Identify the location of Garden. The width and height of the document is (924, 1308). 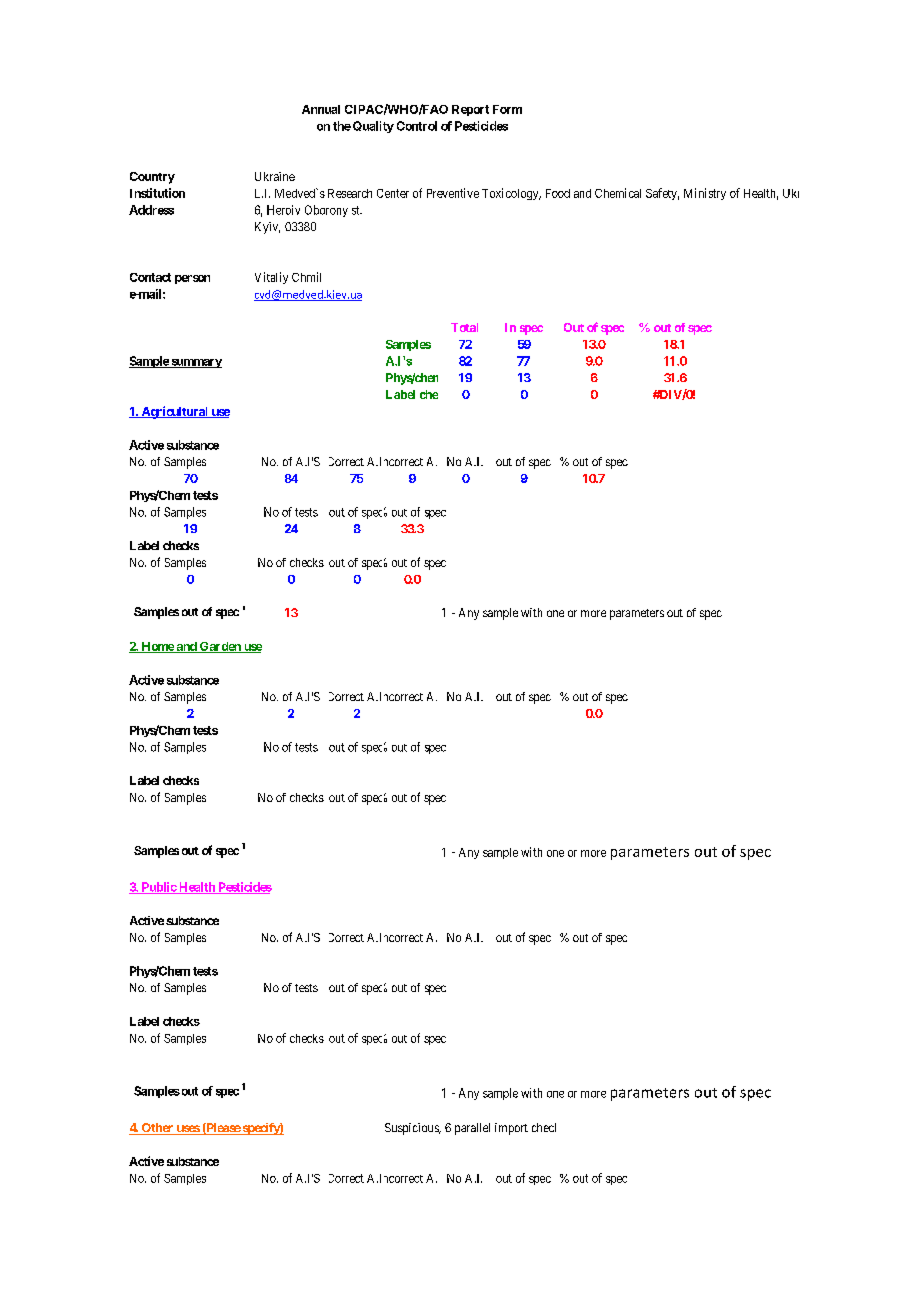
(220, 647).
